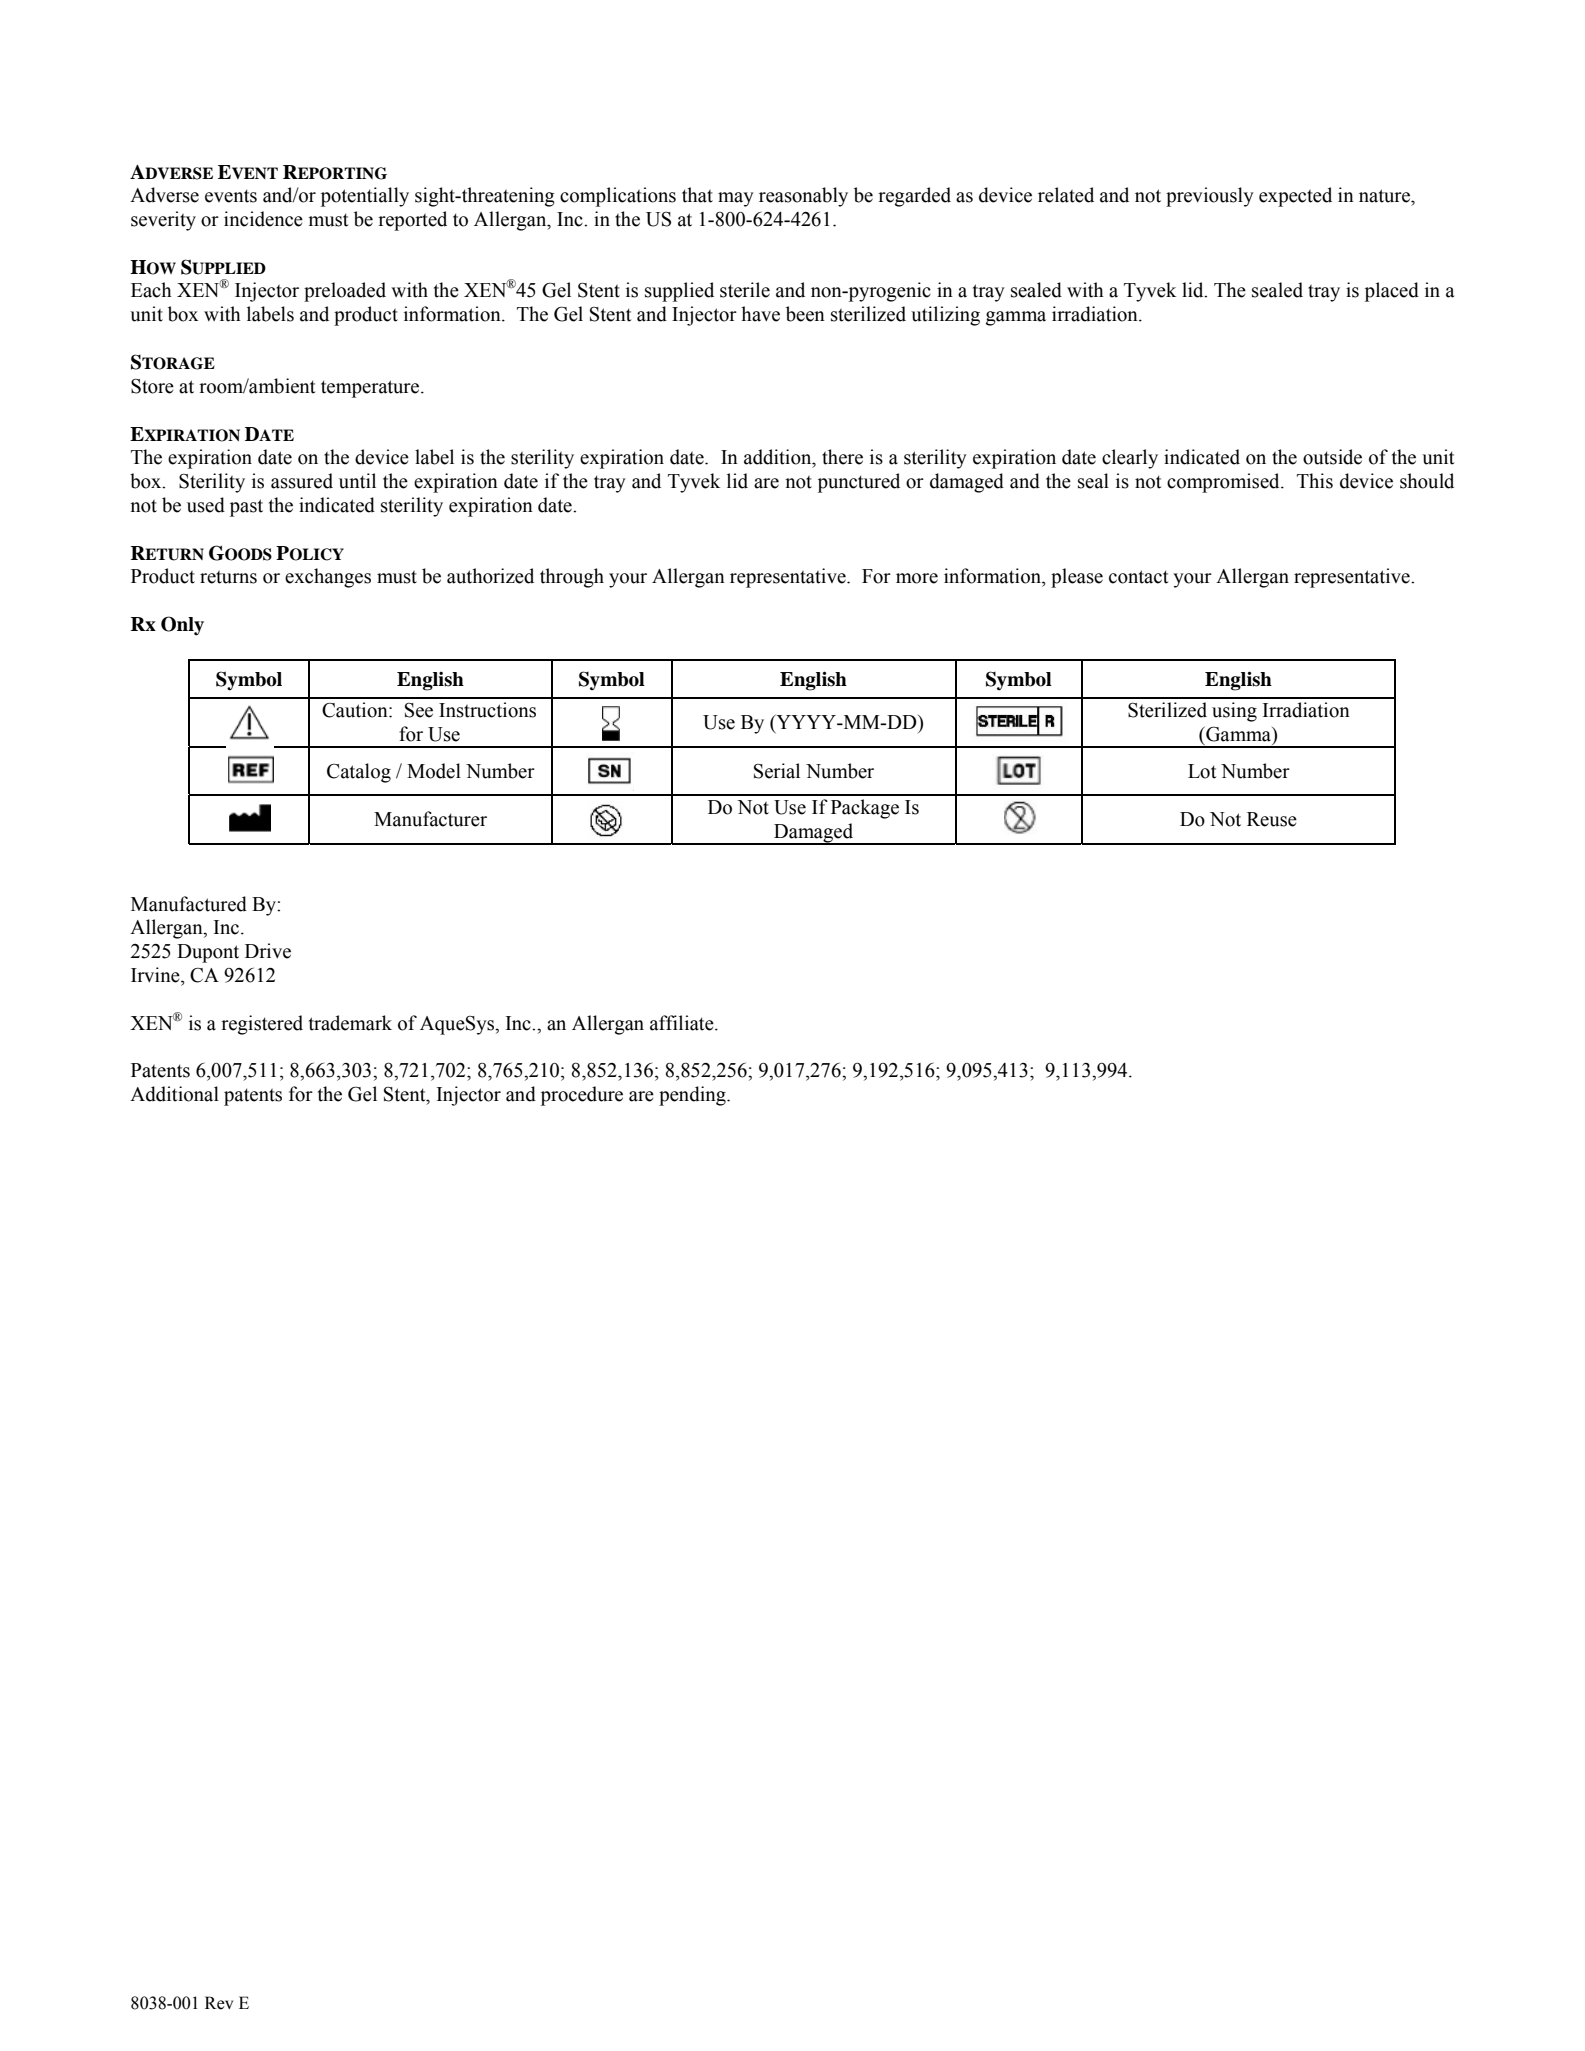  I want to click on expected, so click(1295, 197).
